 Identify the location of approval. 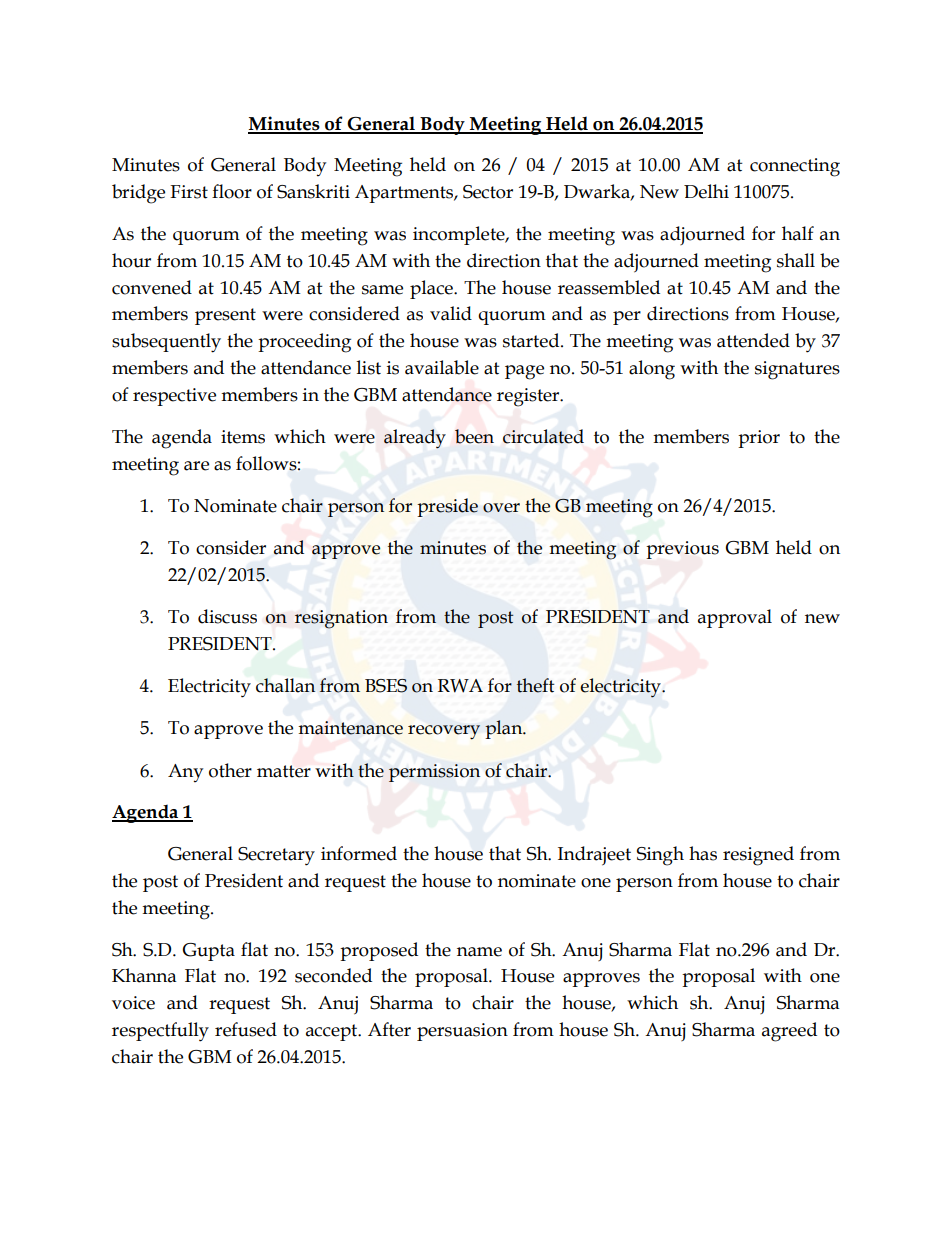
(735, 618).
